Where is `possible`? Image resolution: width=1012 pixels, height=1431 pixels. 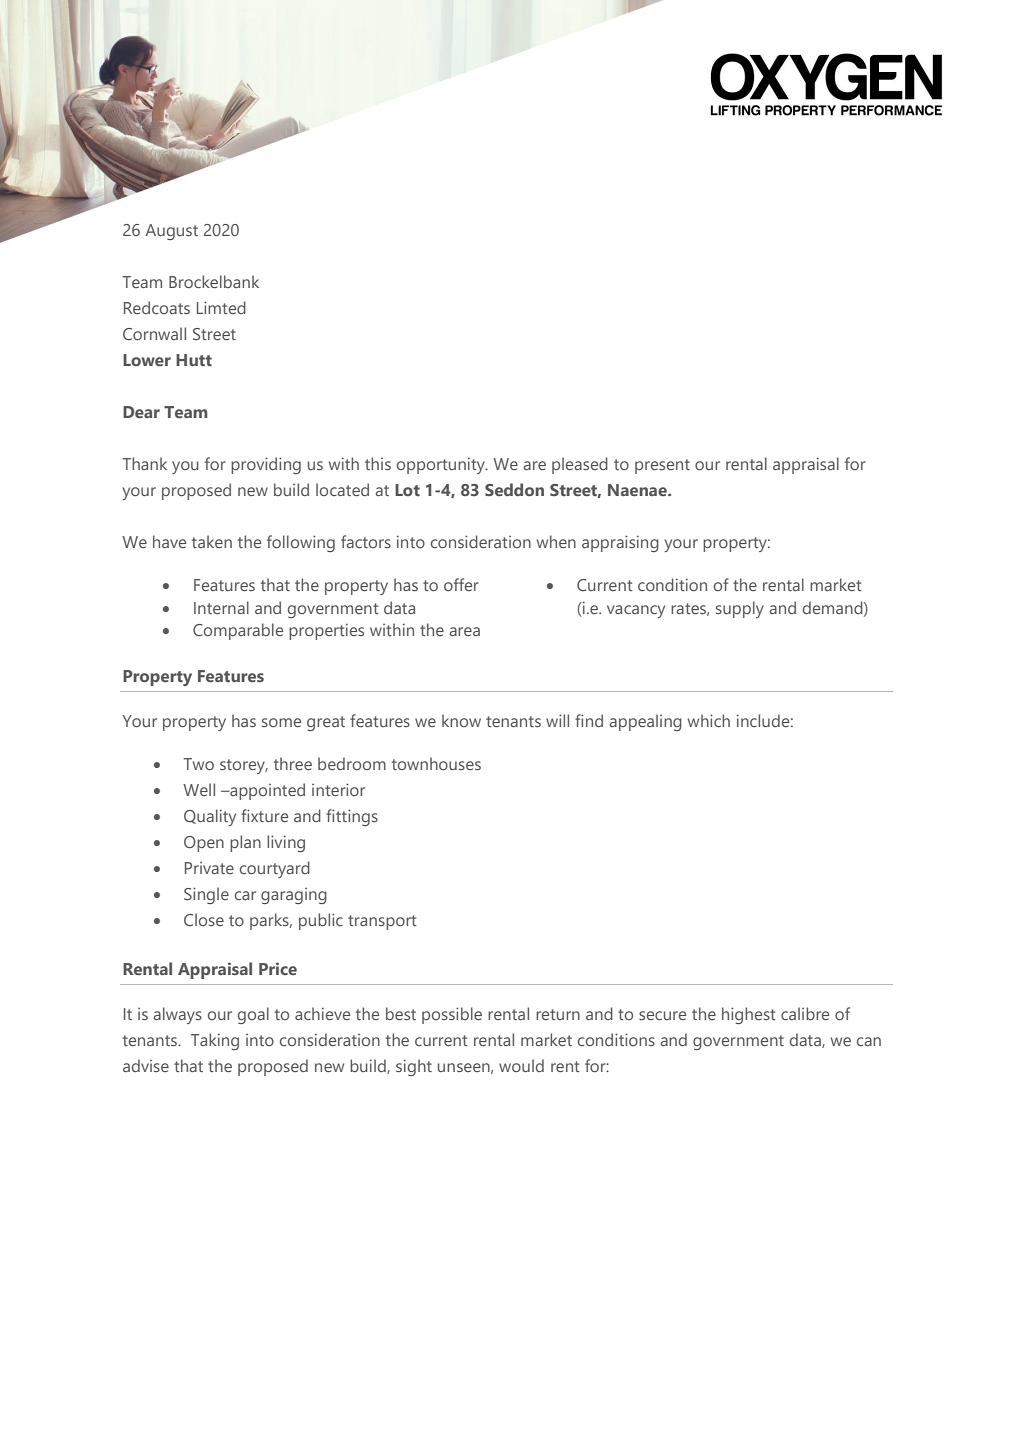
possible is located at coordinates (452, 1015).
